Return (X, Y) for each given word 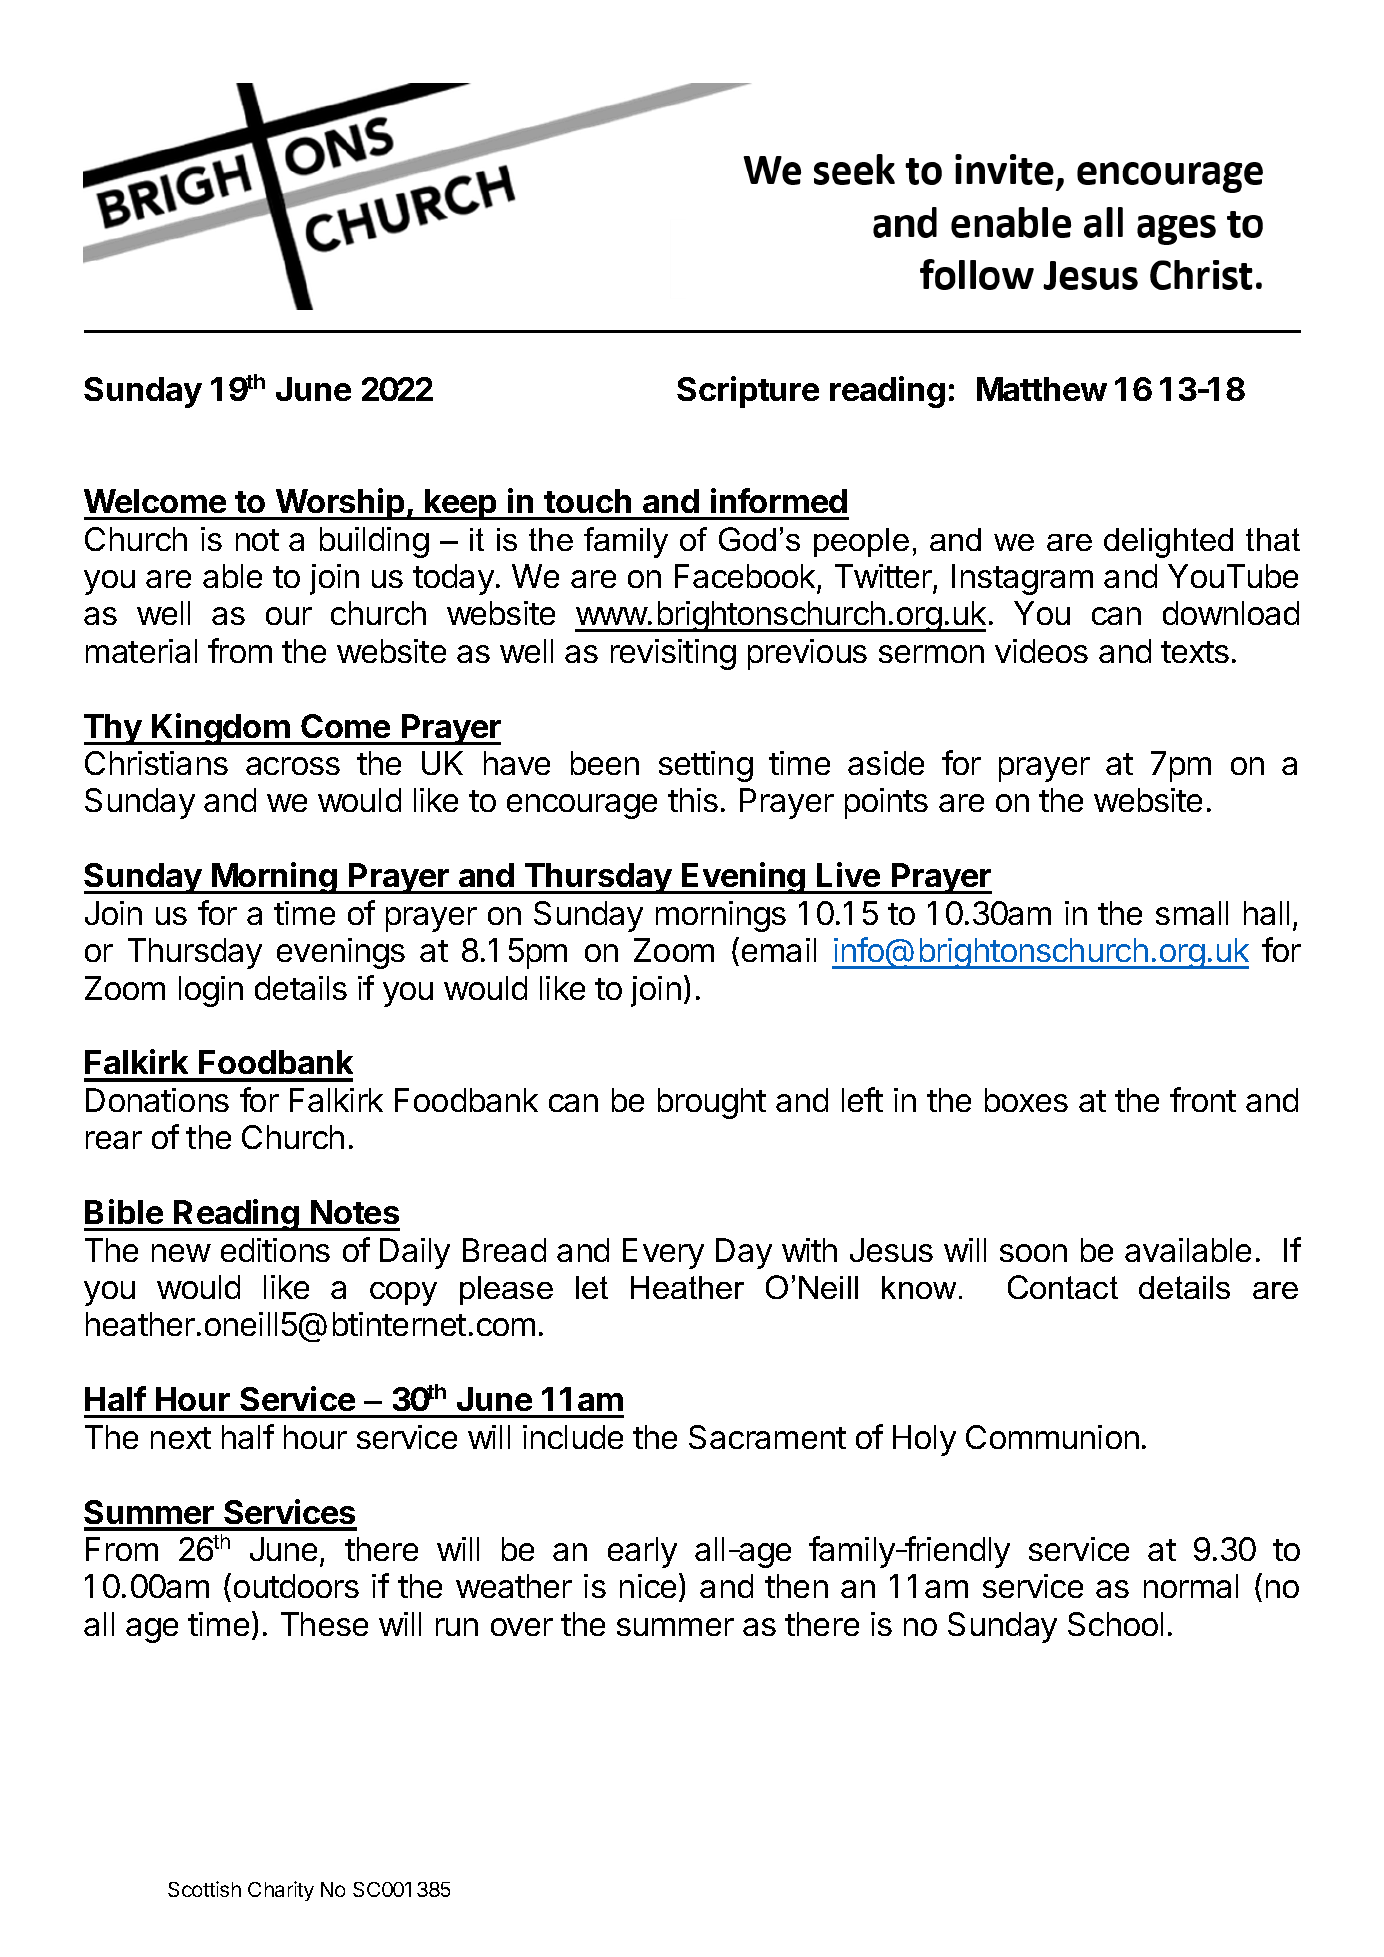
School (1115, 1624)
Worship (340, 504)
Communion (1052, 1437)
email (779, 950)
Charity (281, 1891)
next (181, 1438)
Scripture (748, 392)
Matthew (1042, 389)
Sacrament (767, 1437)
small (1192, 913)
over (522, 1627)
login (211, 991)
